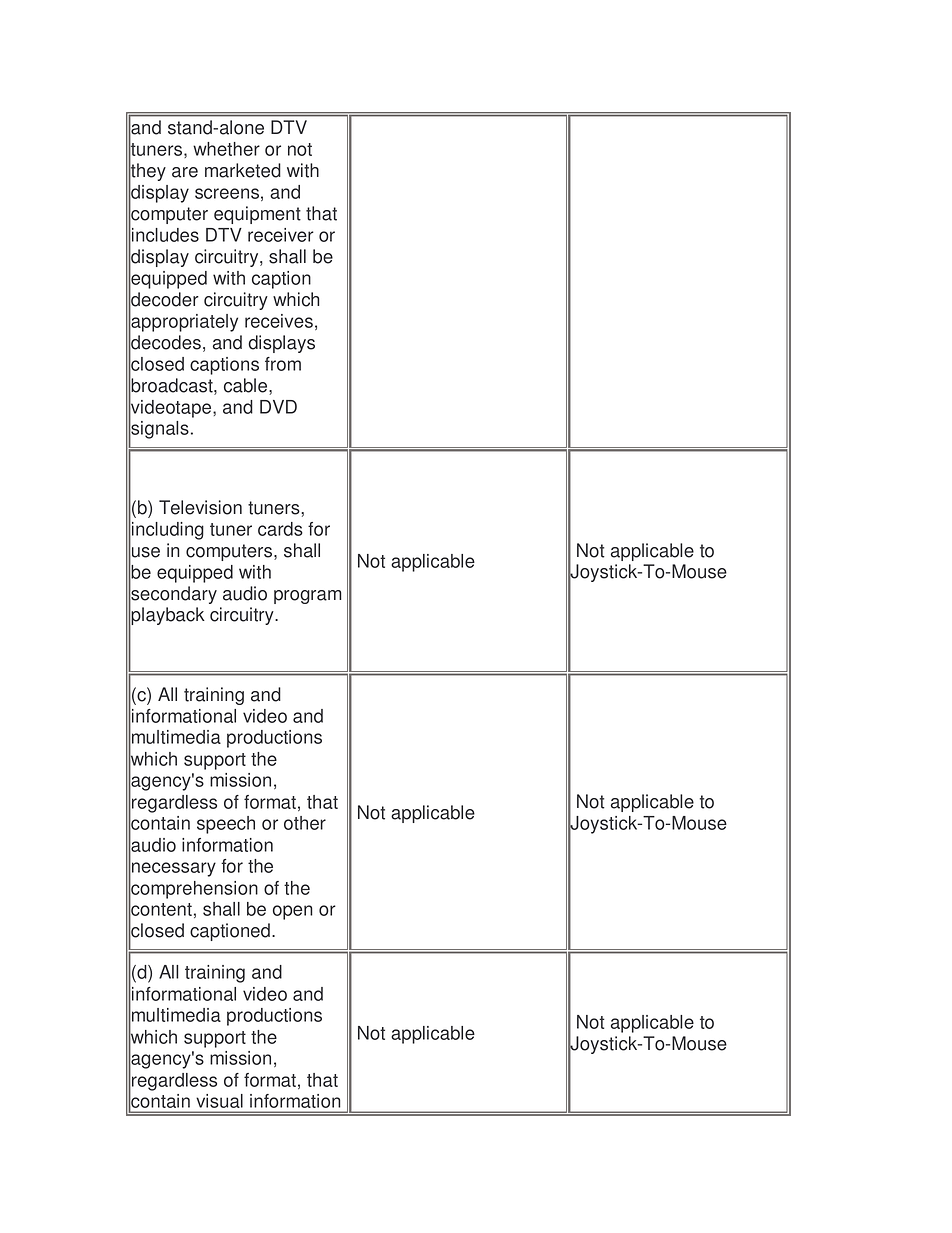 Image resolution: width=952 pixels, height=1233 pixels. What do you see at coordinates (293, 912) in the image?
I see `open` at bounding box center [293, 912].
